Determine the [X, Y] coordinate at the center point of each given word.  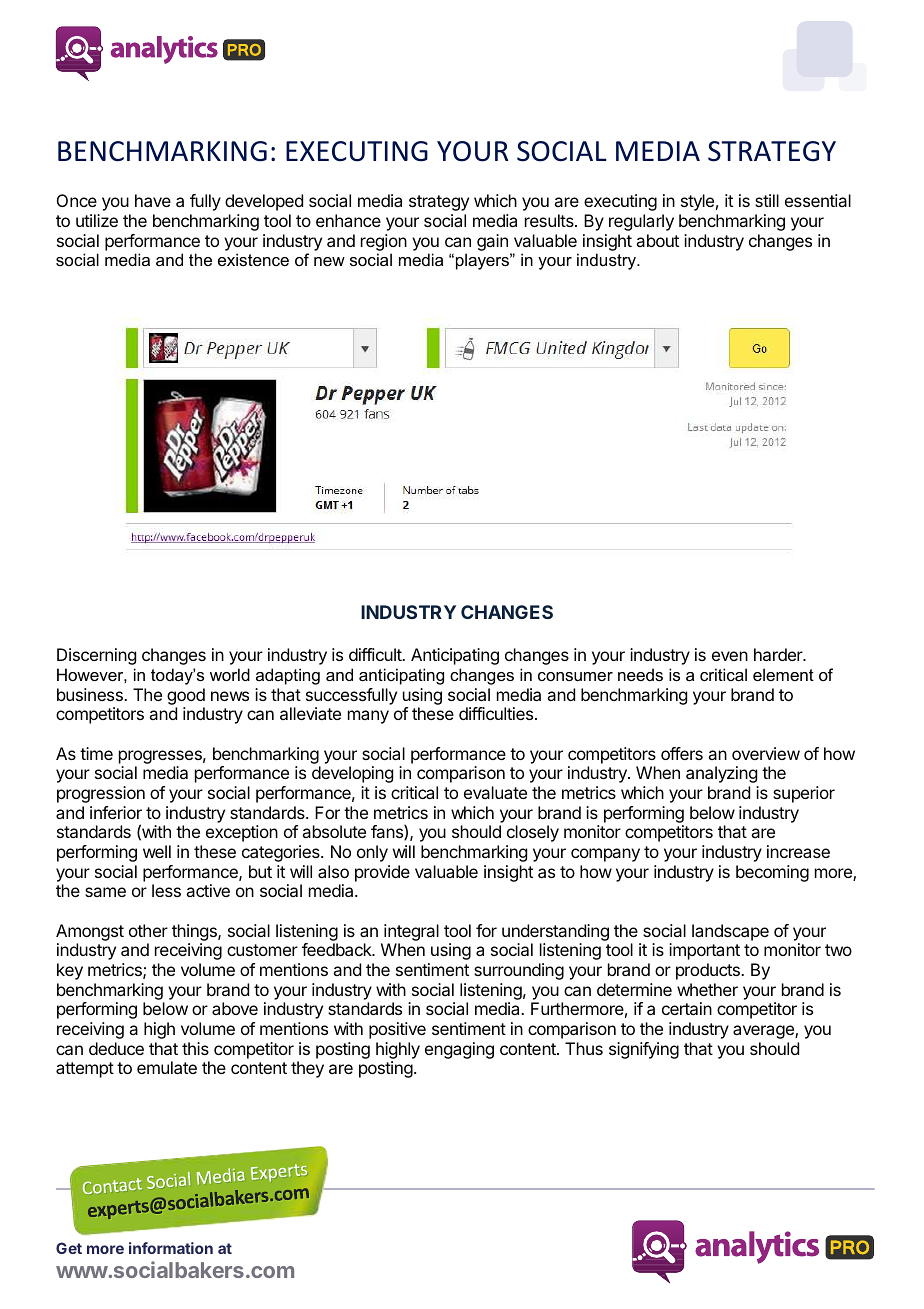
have [153, 200]
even [730, 656]
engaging [459, 1050]
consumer [575, 676]
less [166, 890]
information [171, 1248]
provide [382, 873]
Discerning [96, 656]
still [767, 200]
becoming [772, 873]
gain [492, 242]
